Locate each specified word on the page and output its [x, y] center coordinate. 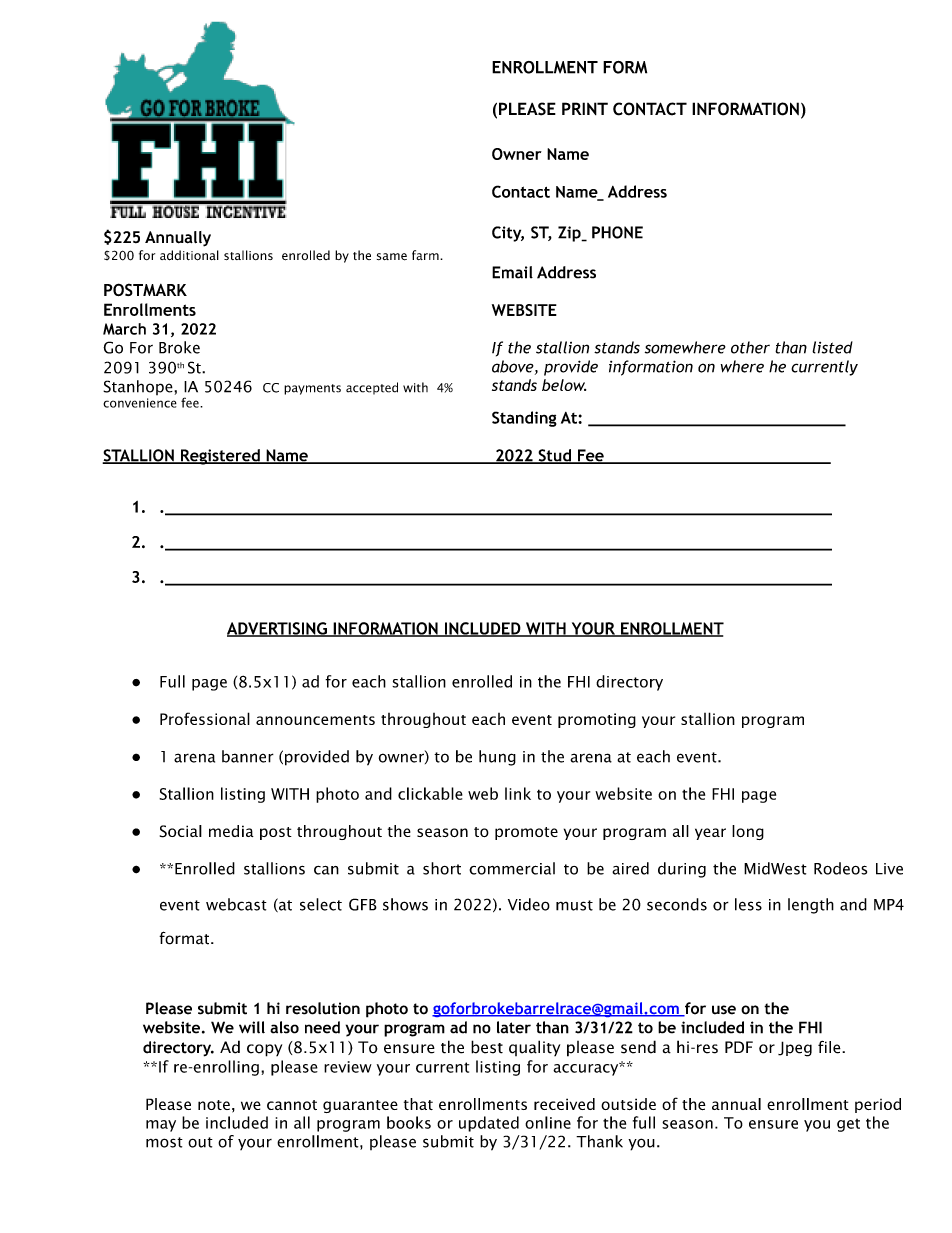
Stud [554, 456]
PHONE [617, 232]
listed [832, 347]
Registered [220, 457]
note [214, 1105]
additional [189, 255]
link [518, 793]
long [748, 832]
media [231, 831]
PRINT [585, 108]
